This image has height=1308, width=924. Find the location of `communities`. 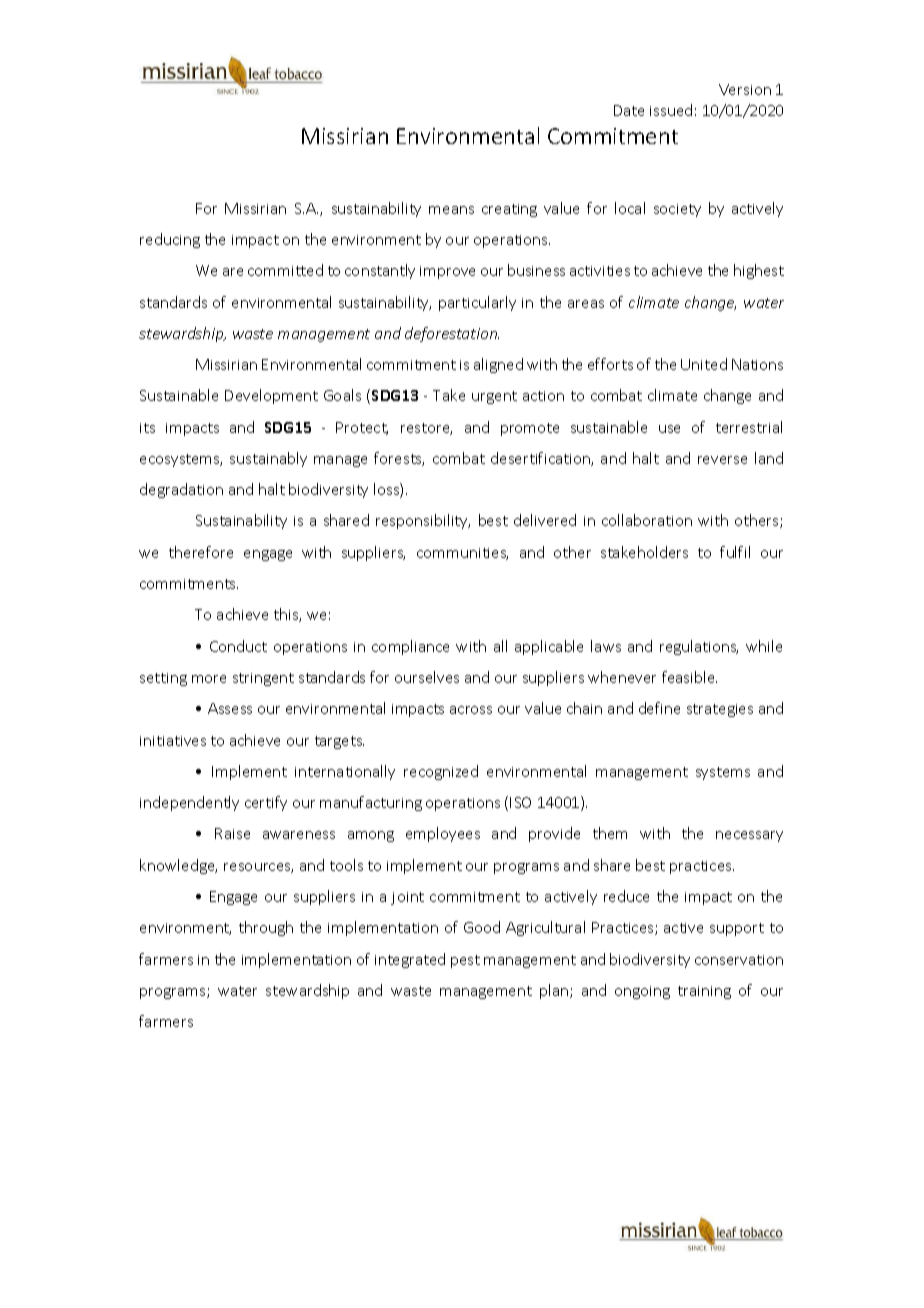

communities is located at coordinates (462, 554).
